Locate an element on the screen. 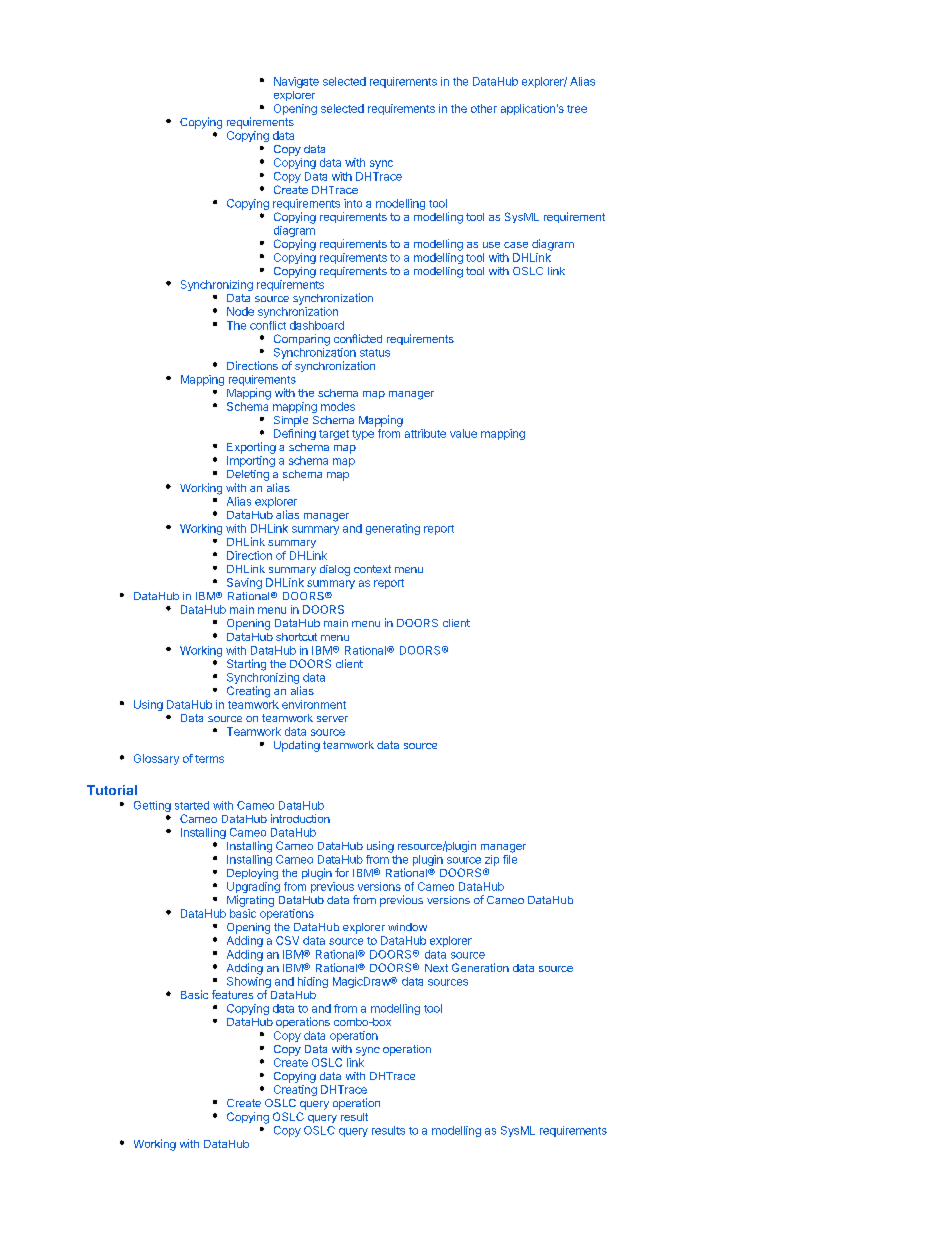 This screenshot has height=1233, width=952. dialog is located at coordinates (335, 570).
